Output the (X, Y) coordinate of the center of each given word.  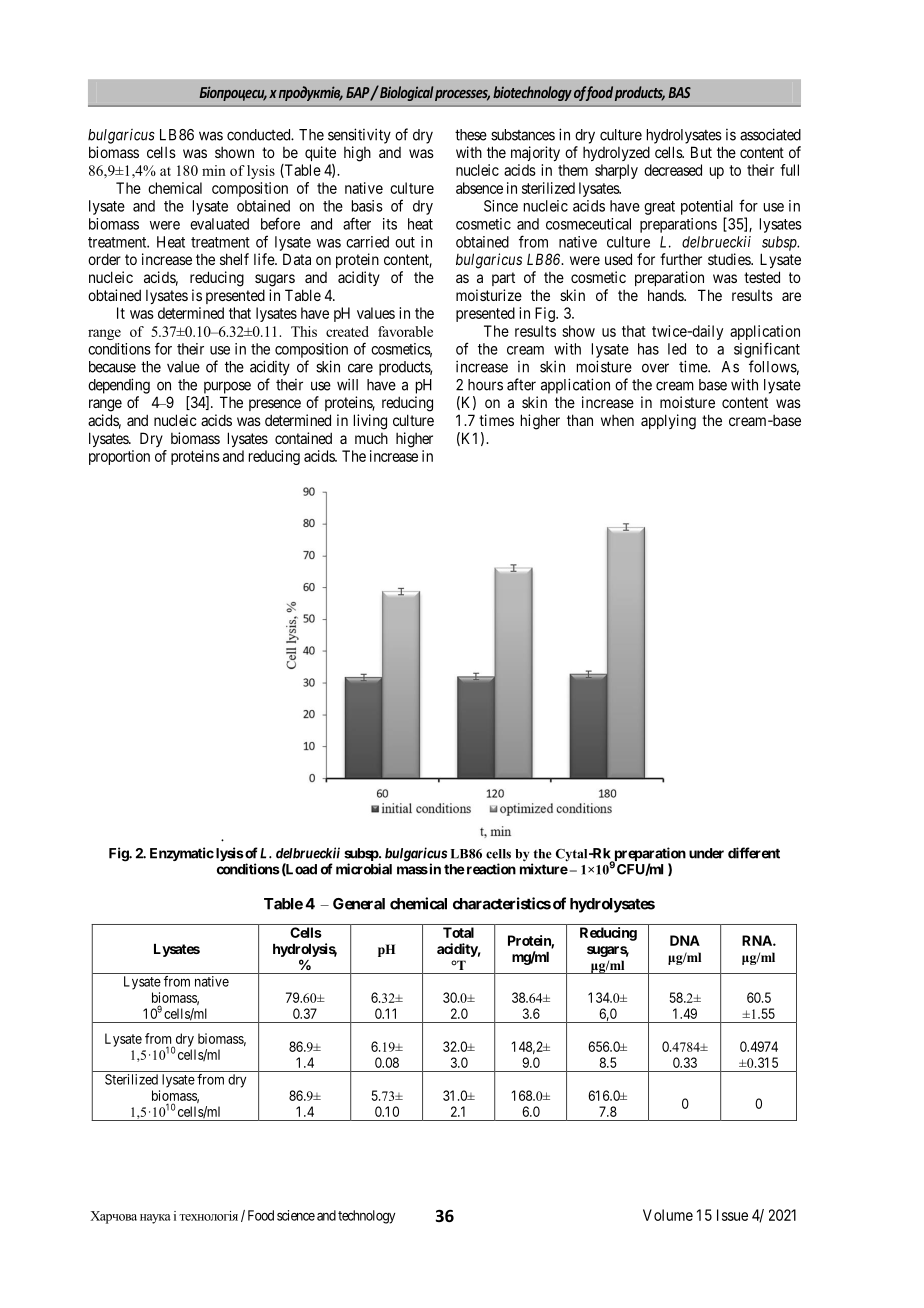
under (706, 853)
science (296, 1215)
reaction (490, 869)
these (471, 135)
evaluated (219, 224)
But (701, 152)
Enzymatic (182, 854)
